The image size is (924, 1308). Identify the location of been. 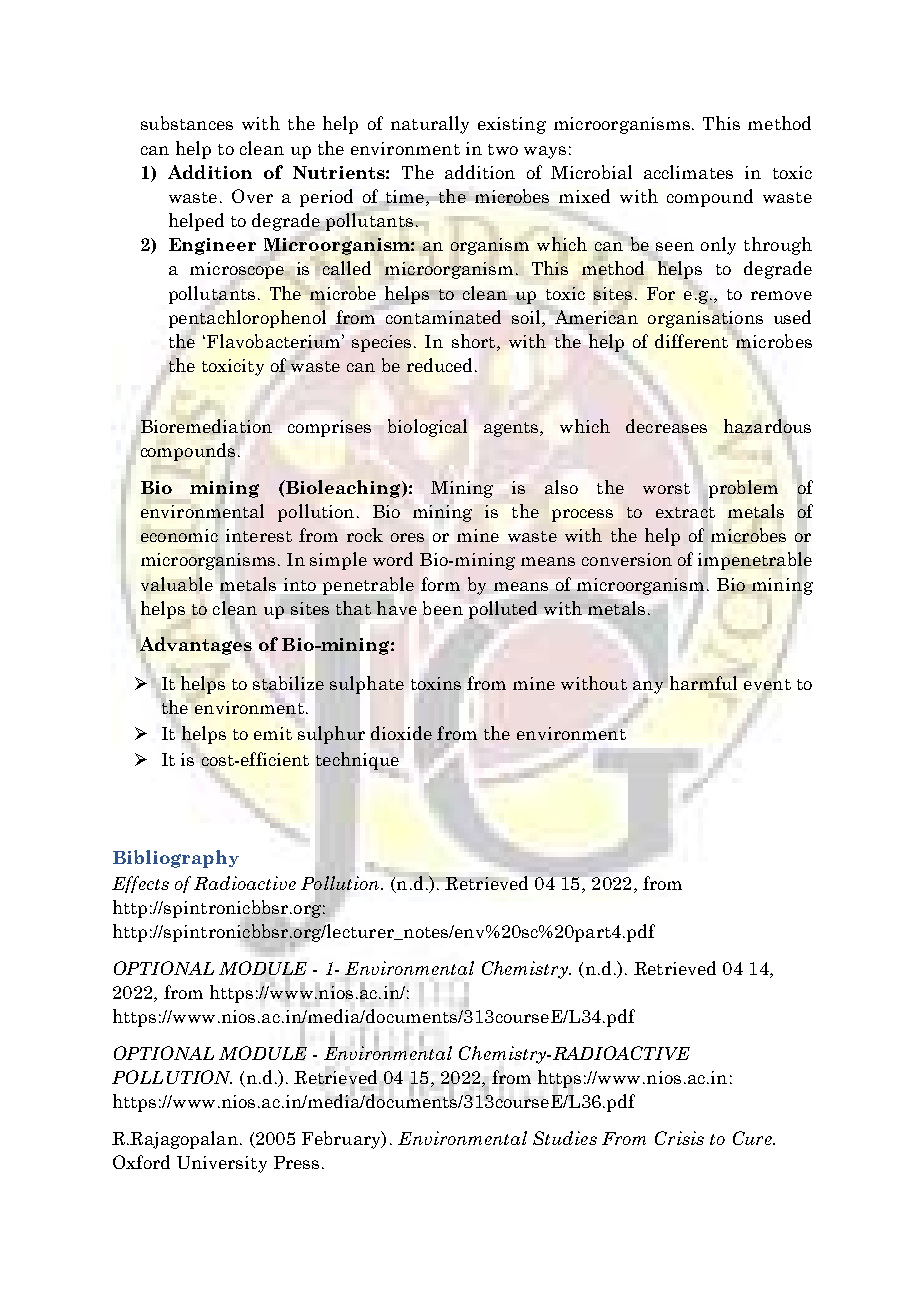
(443, 608).
